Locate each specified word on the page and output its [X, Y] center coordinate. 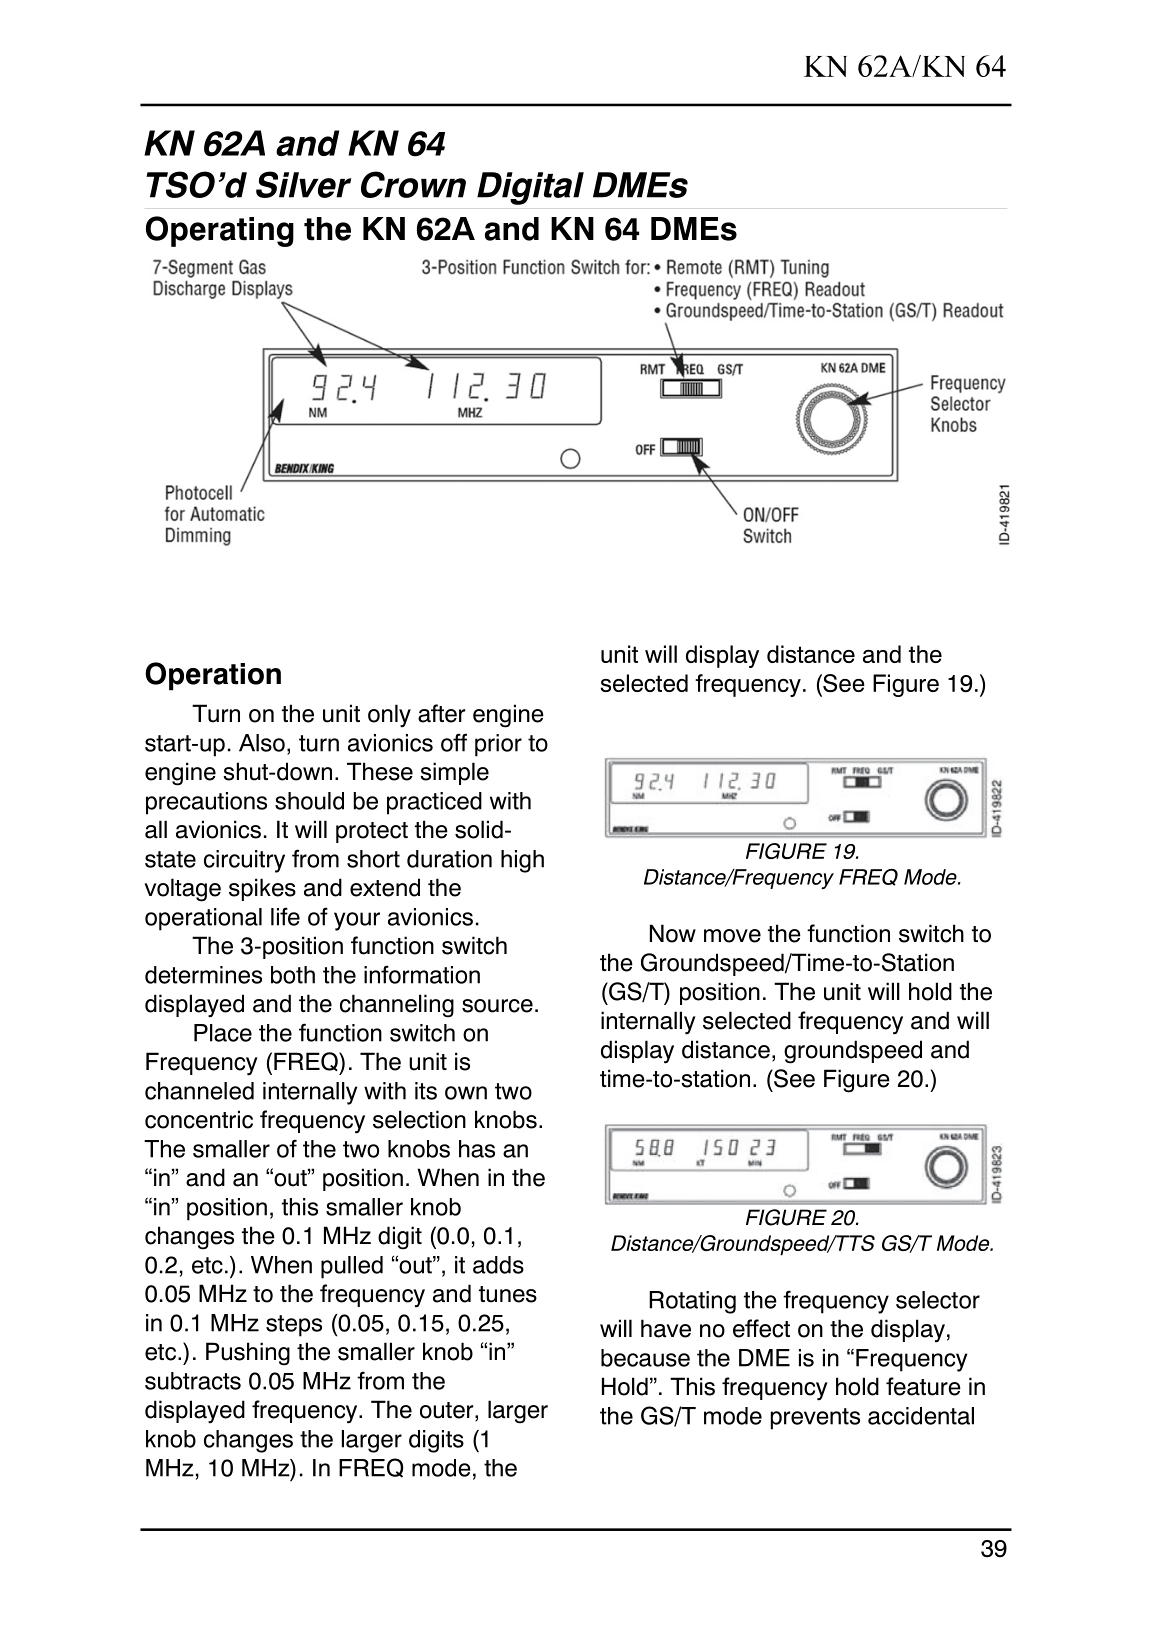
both [293, 975]
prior [498, 745]
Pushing [248, 1354]
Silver [303, 184]
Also [262, 743]
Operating [220, 231]
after [441, 713]
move [732, 936]
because [645, 1358]
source [497, 1006]
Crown [413, 184]
